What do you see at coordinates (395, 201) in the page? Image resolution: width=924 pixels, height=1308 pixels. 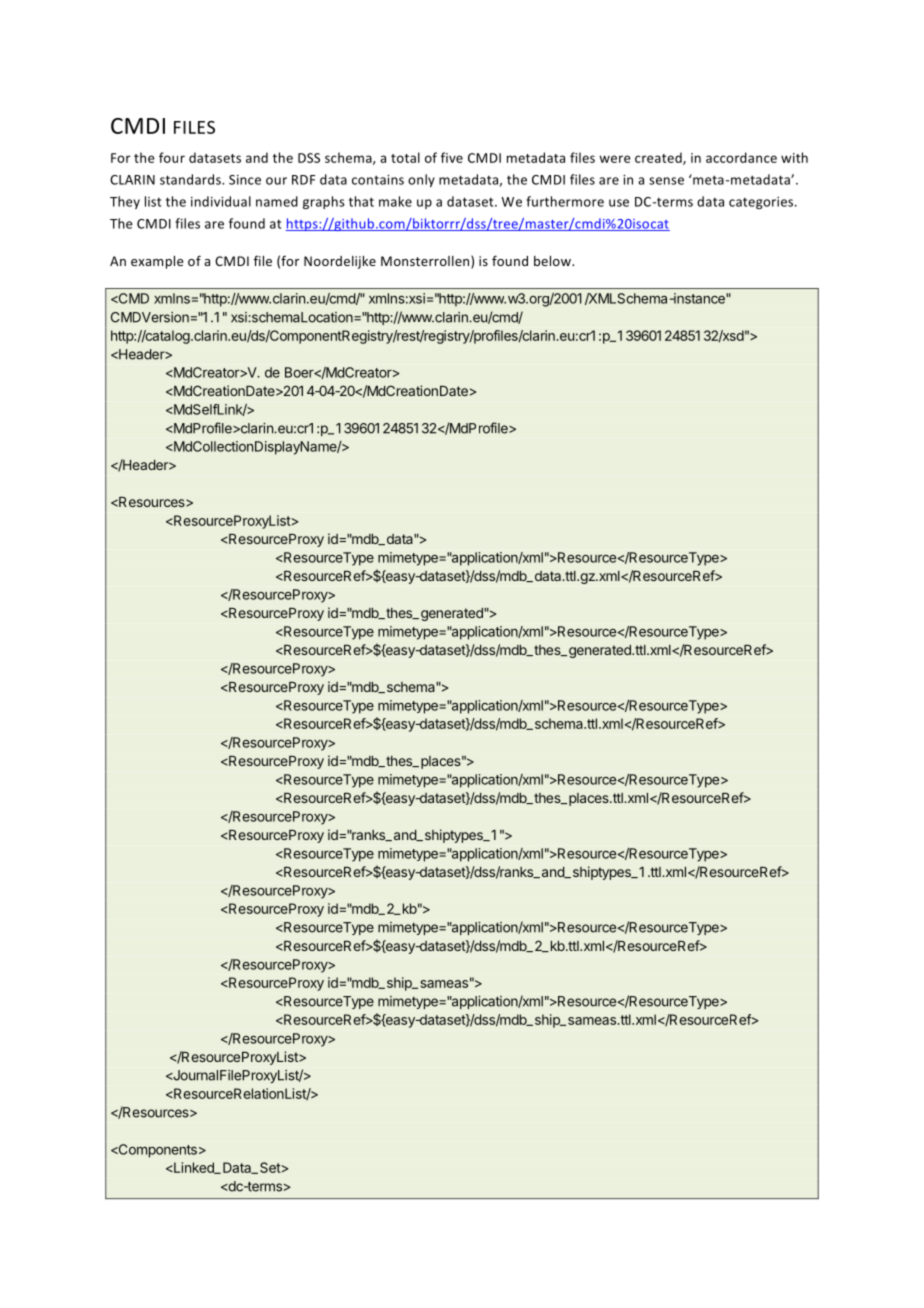 I see `make` at bounding box center [395, 201].
